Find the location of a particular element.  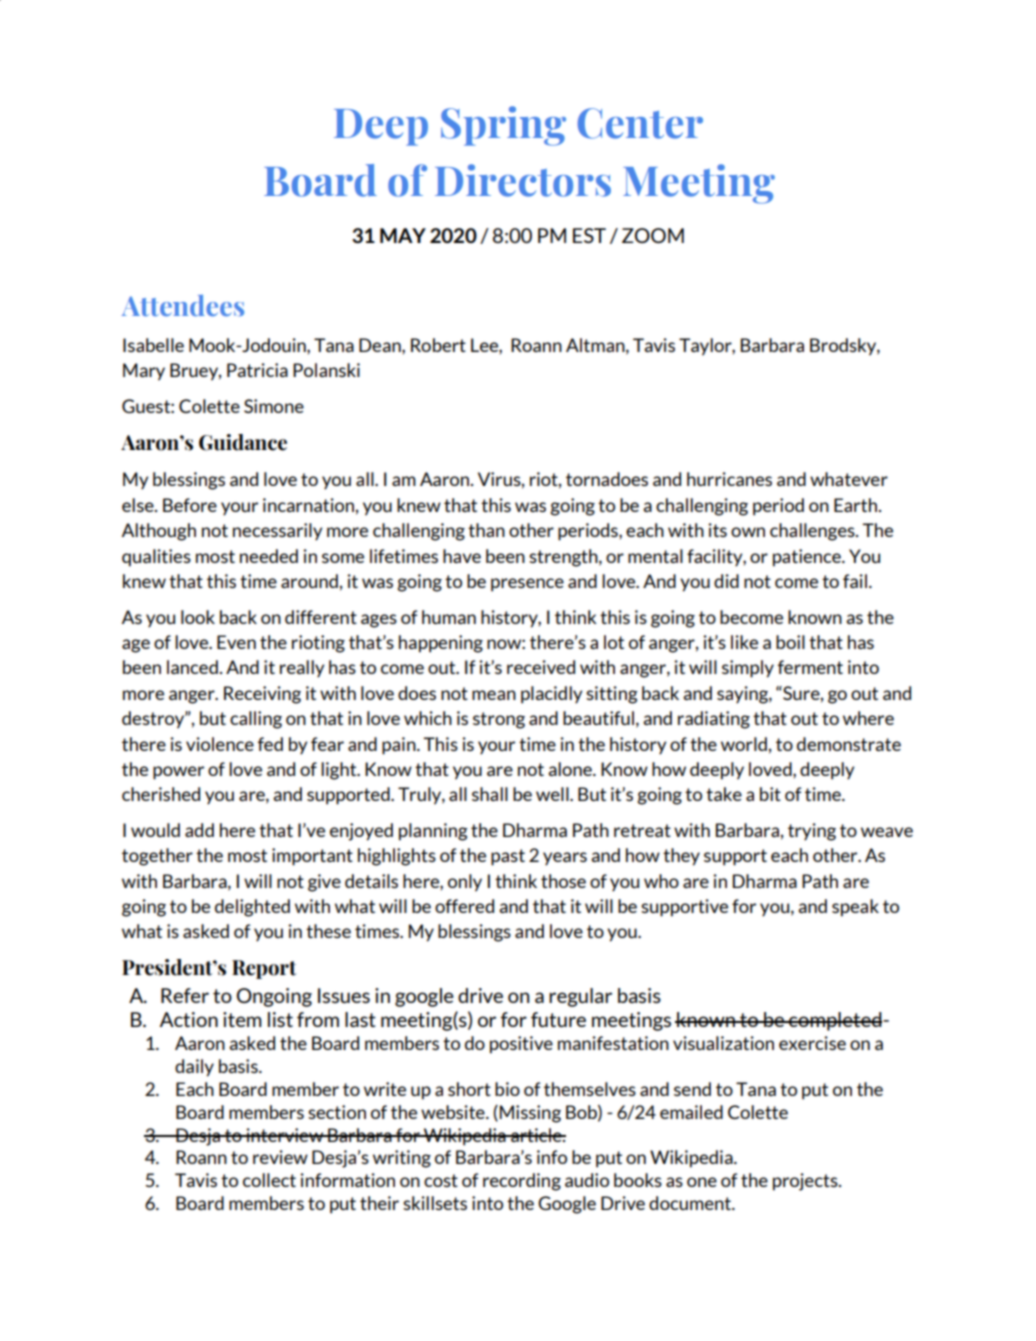

challenges is located at coordinates (813, 532).
